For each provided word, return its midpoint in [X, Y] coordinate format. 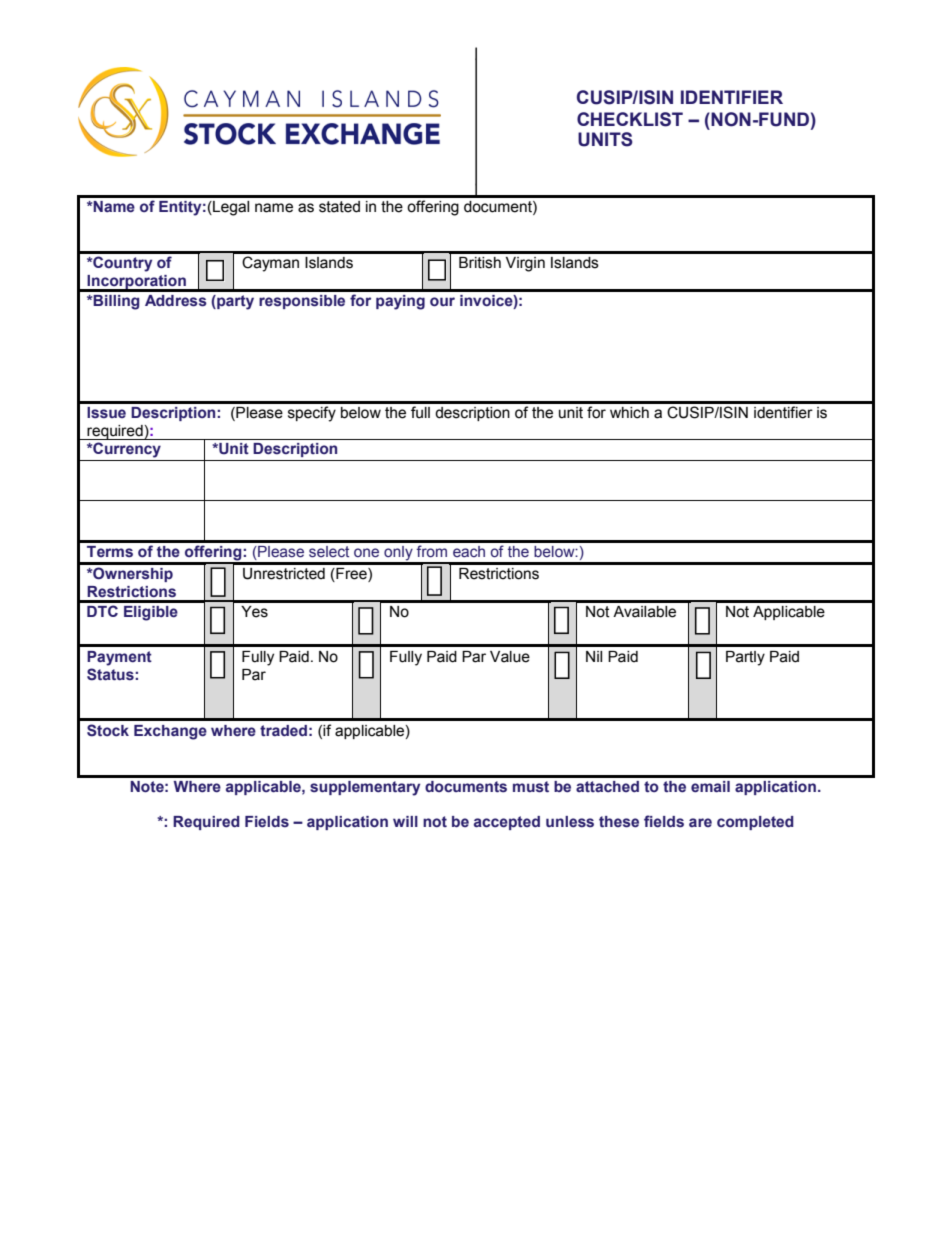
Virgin [525, 264]
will [405, 821]
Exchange [170, 732]
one [366, 553]
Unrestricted [284, 574]
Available [644, 612]
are [700, 822]
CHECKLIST [630, 119]
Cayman [270, 264]
